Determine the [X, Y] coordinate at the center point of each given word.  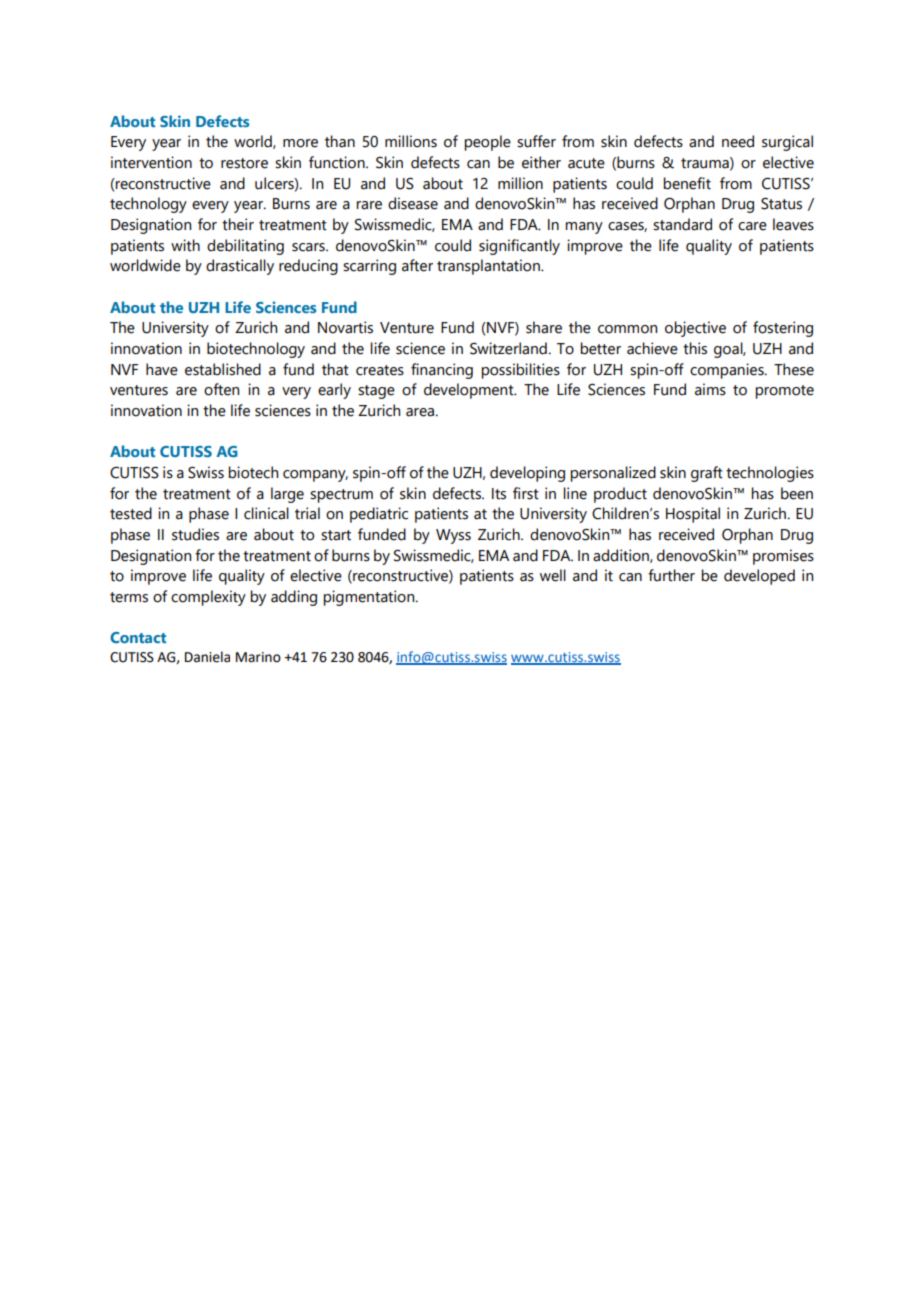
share [544, 327]
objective [695, 329]
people [488, 143]
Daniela [207, 657]
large [287, 495]
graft [707, 474]
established [223, 369]
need [738, 141]
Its [499, 494]
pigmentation [370, 598]
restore [244, 163]
